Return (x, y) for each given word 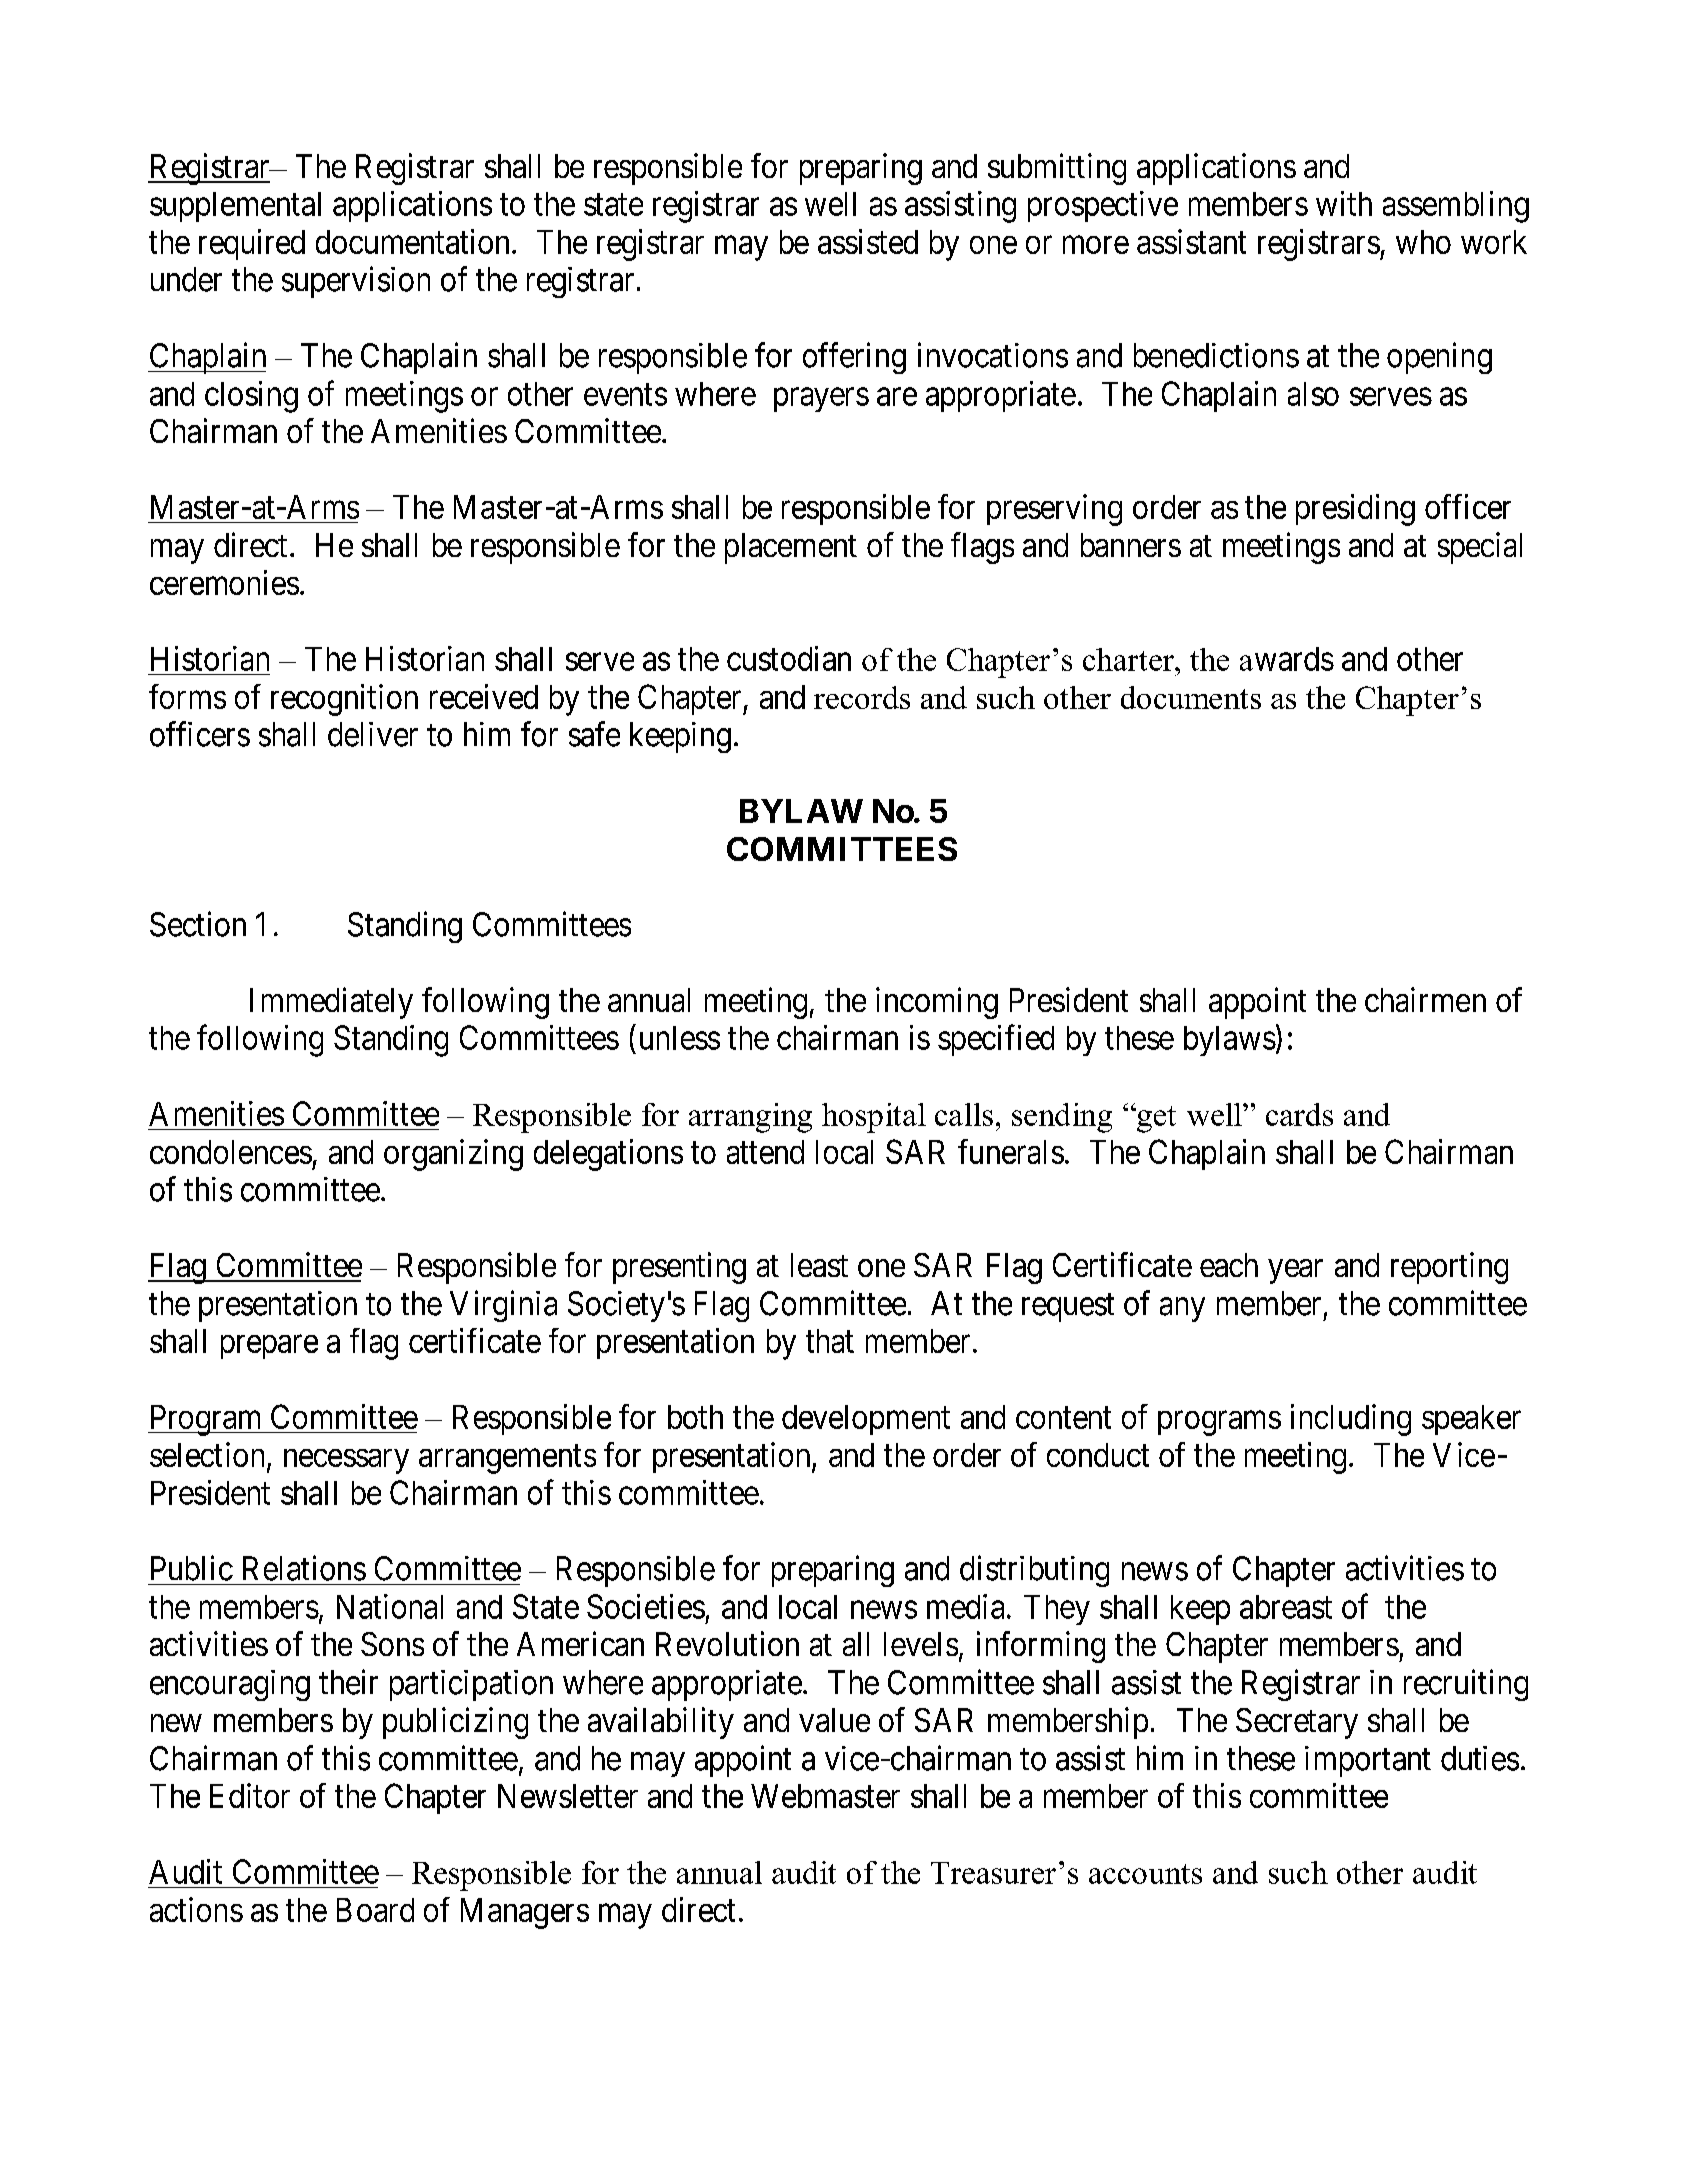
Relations (304, 1568)
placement (791, 548)
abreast (1286, 1607)
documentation (414, 241)
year (1295, 1271)
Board (375, 1910)
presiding (1355, 510)
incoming (937, 1003)
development (866, 1420)
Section (198, 924)
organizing (453, 1155)
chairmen (1425, 999)
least (819, 1265)
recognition (344, 700)
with (1344, 203)
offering (854, 358)
